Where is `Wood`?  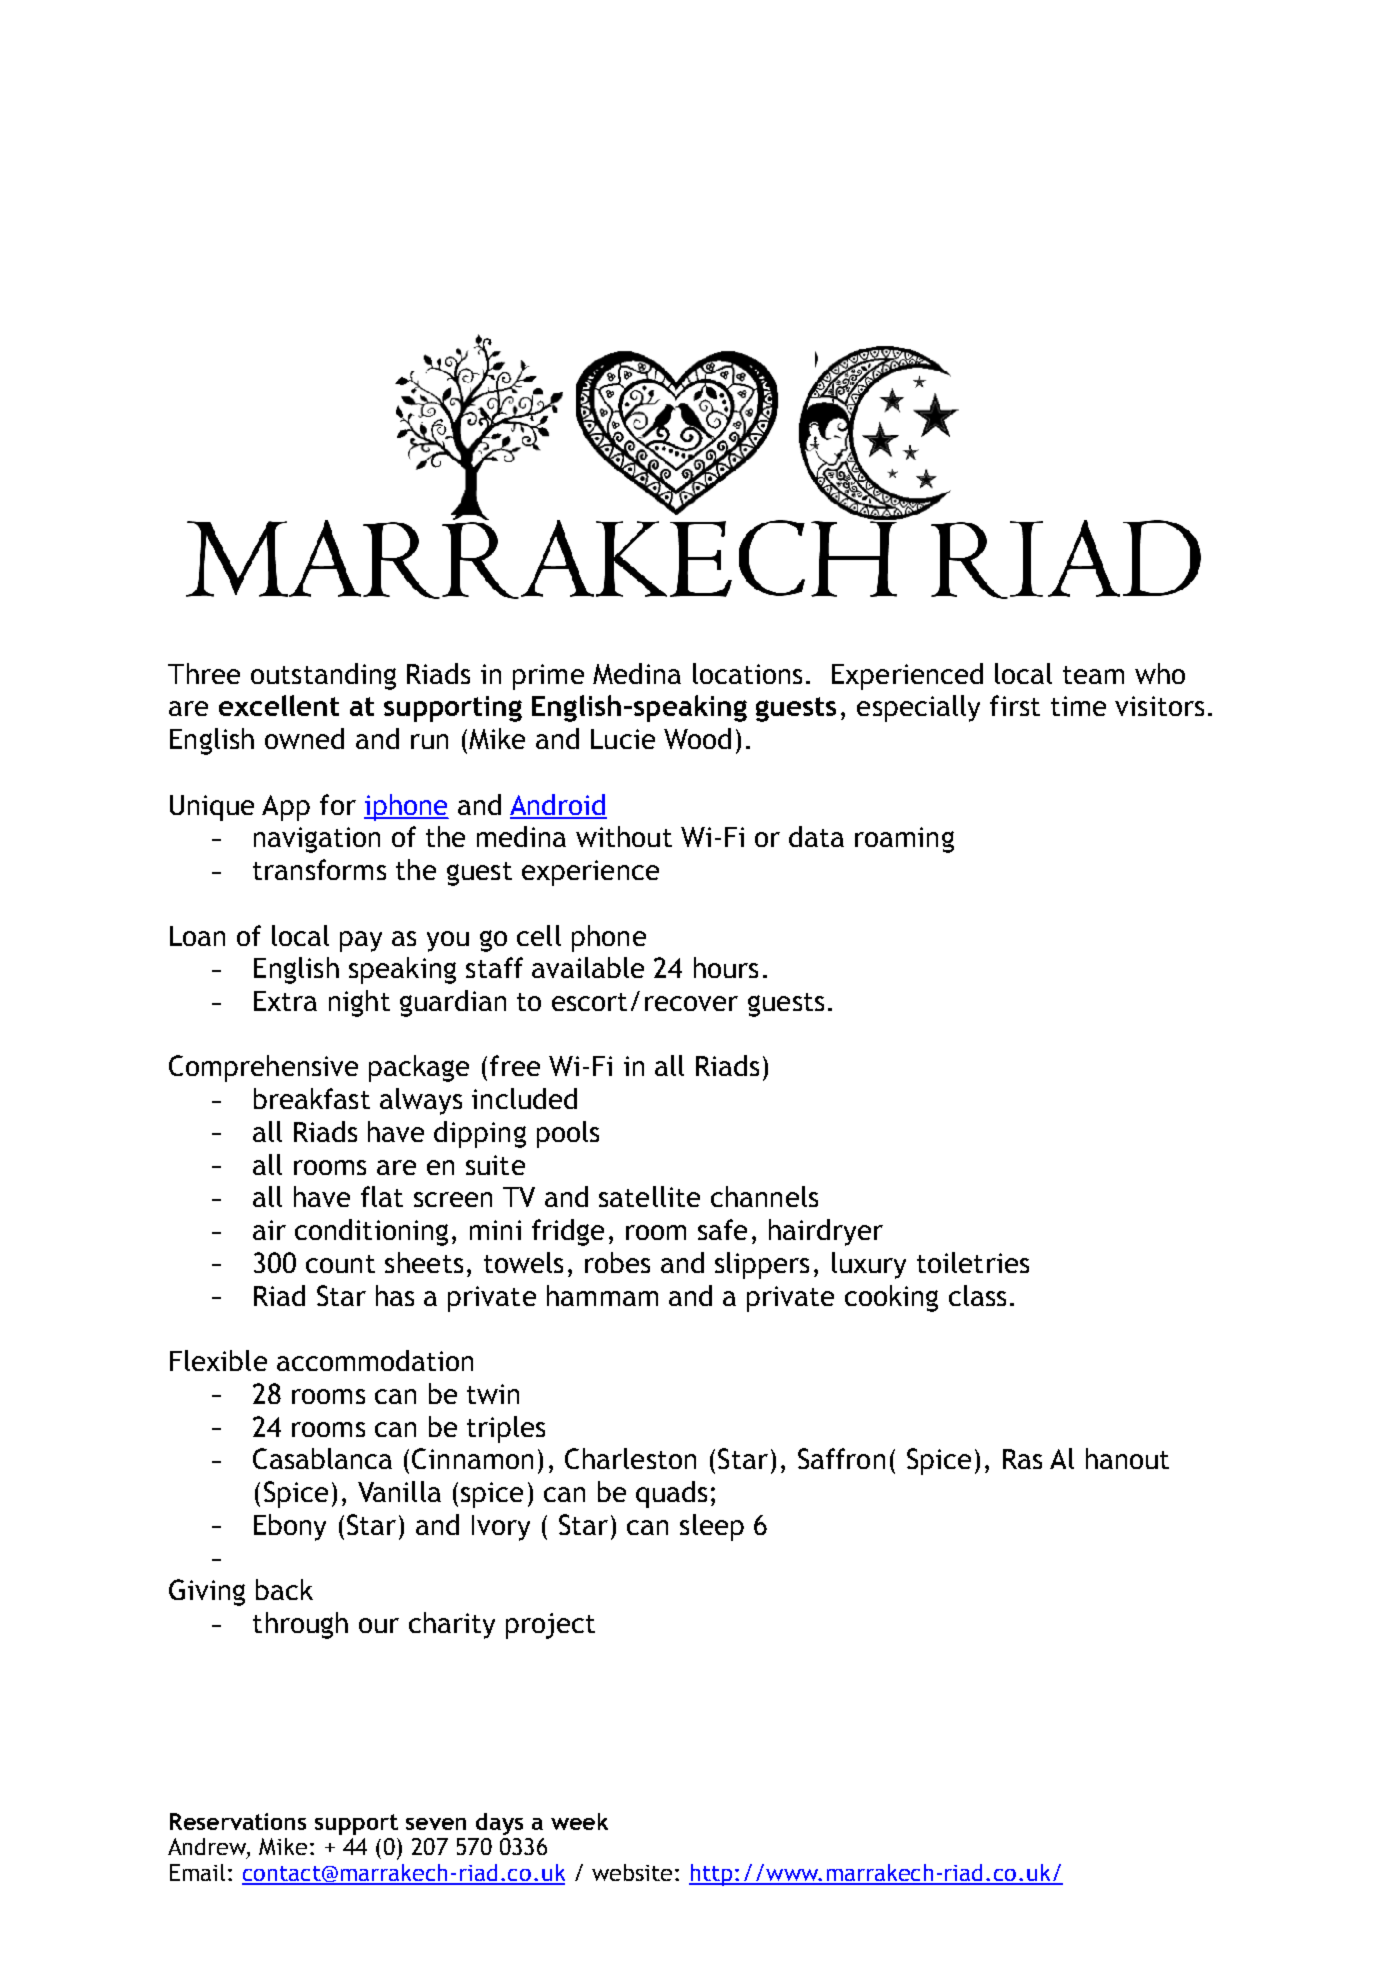
Wood is located at coordinates (697, 738).
